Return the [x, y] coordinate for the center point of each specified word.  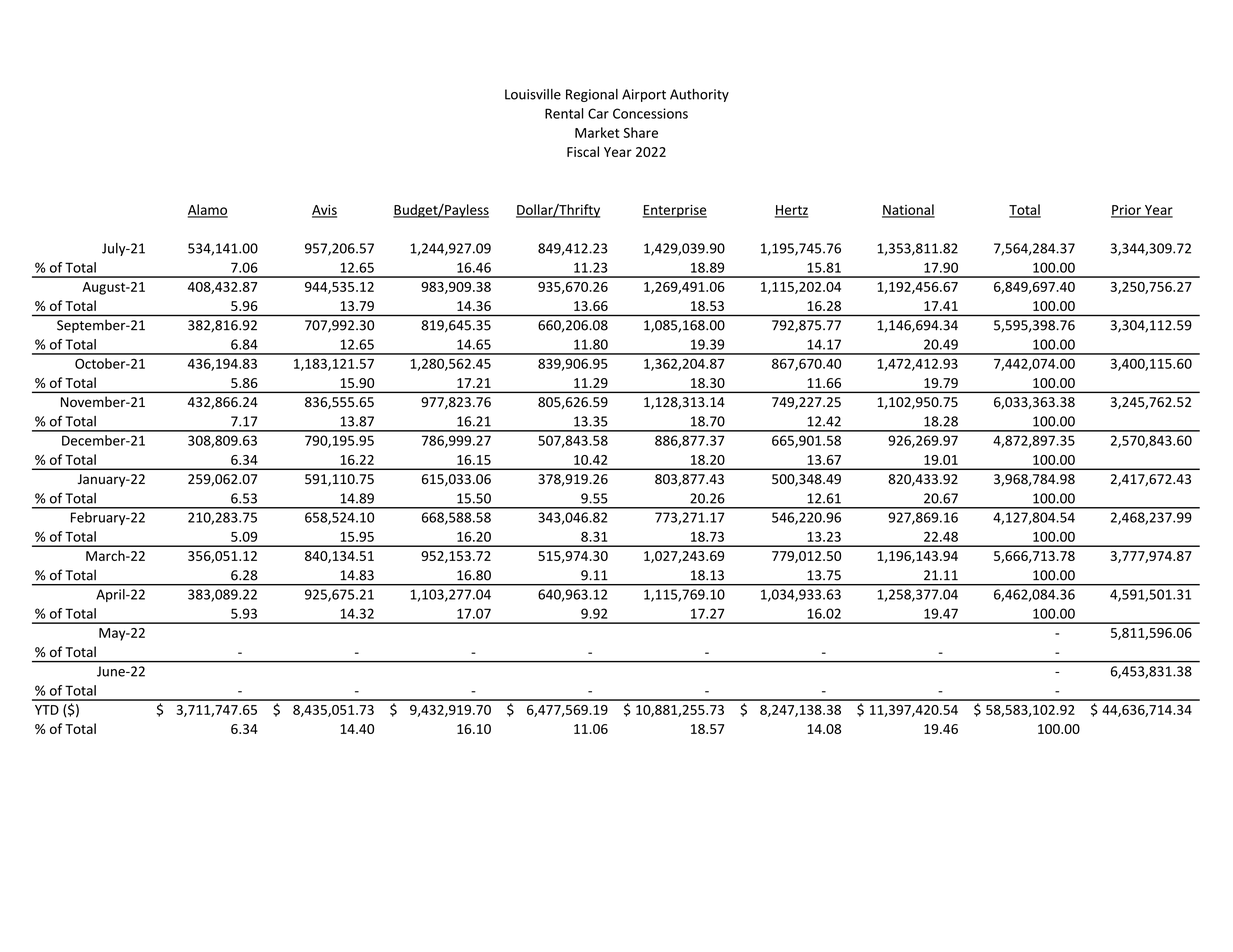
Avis [324, 211]
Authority [699, 95]
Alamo [208, 210]
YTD [47, 710]
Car [598, 113]
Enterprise [674, 211]
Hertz [792, 211]
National [908, 210]
